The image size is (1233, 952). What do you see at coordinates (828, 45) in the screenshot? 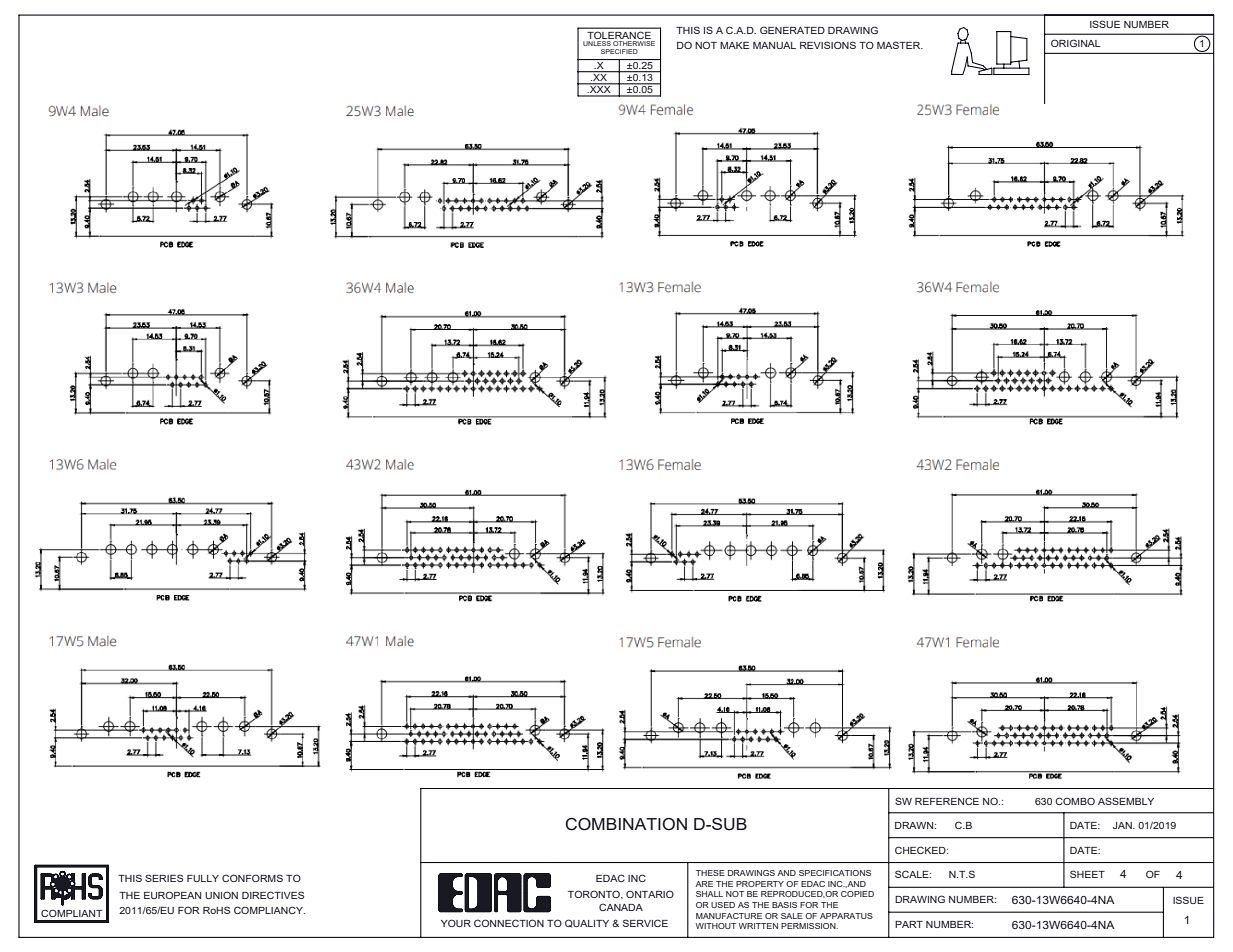
I see `REVISIONS` at bounding box center [828, 45].
